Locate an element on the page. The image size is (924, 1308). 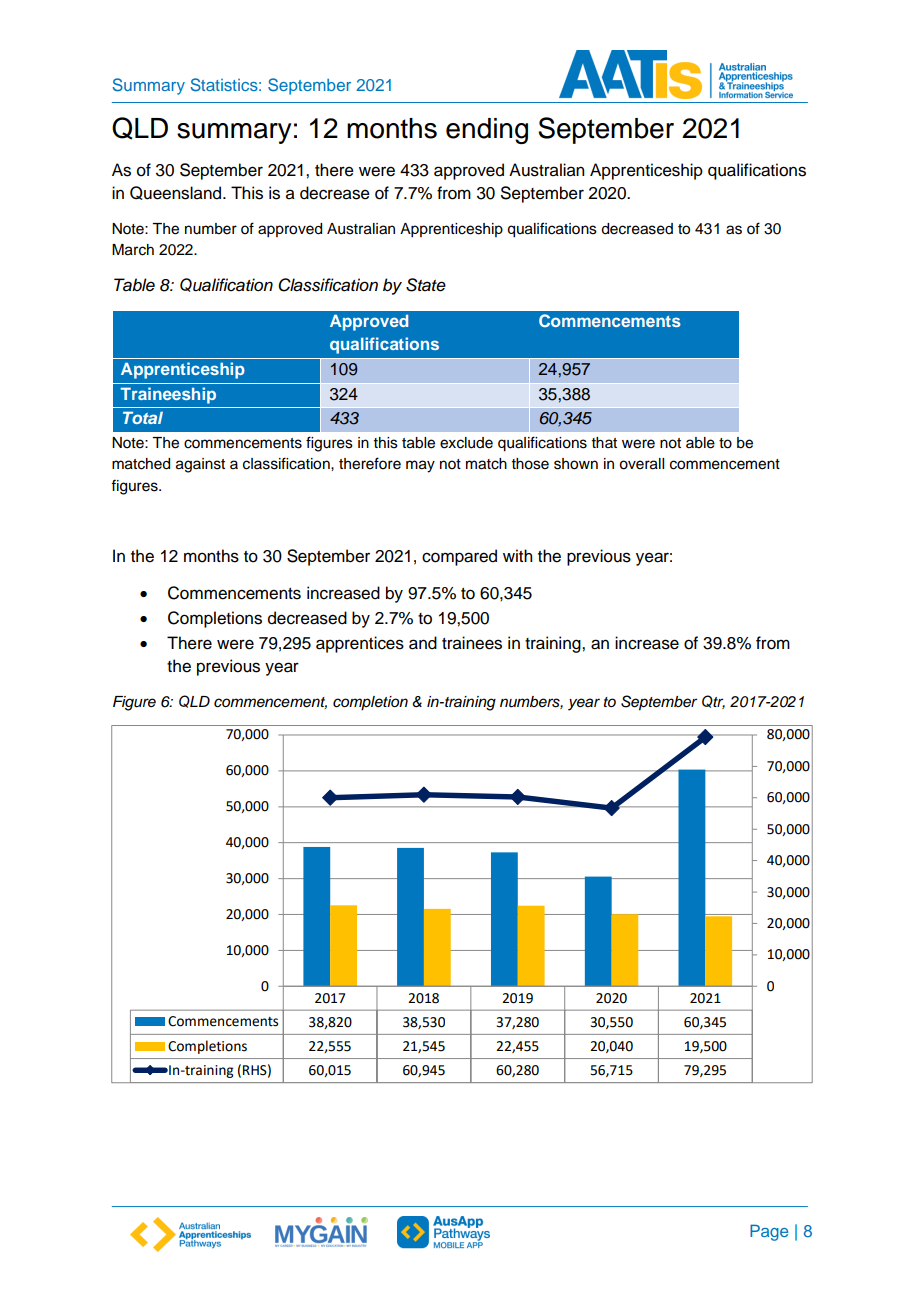
compared is located at coordinates (459, 557).
